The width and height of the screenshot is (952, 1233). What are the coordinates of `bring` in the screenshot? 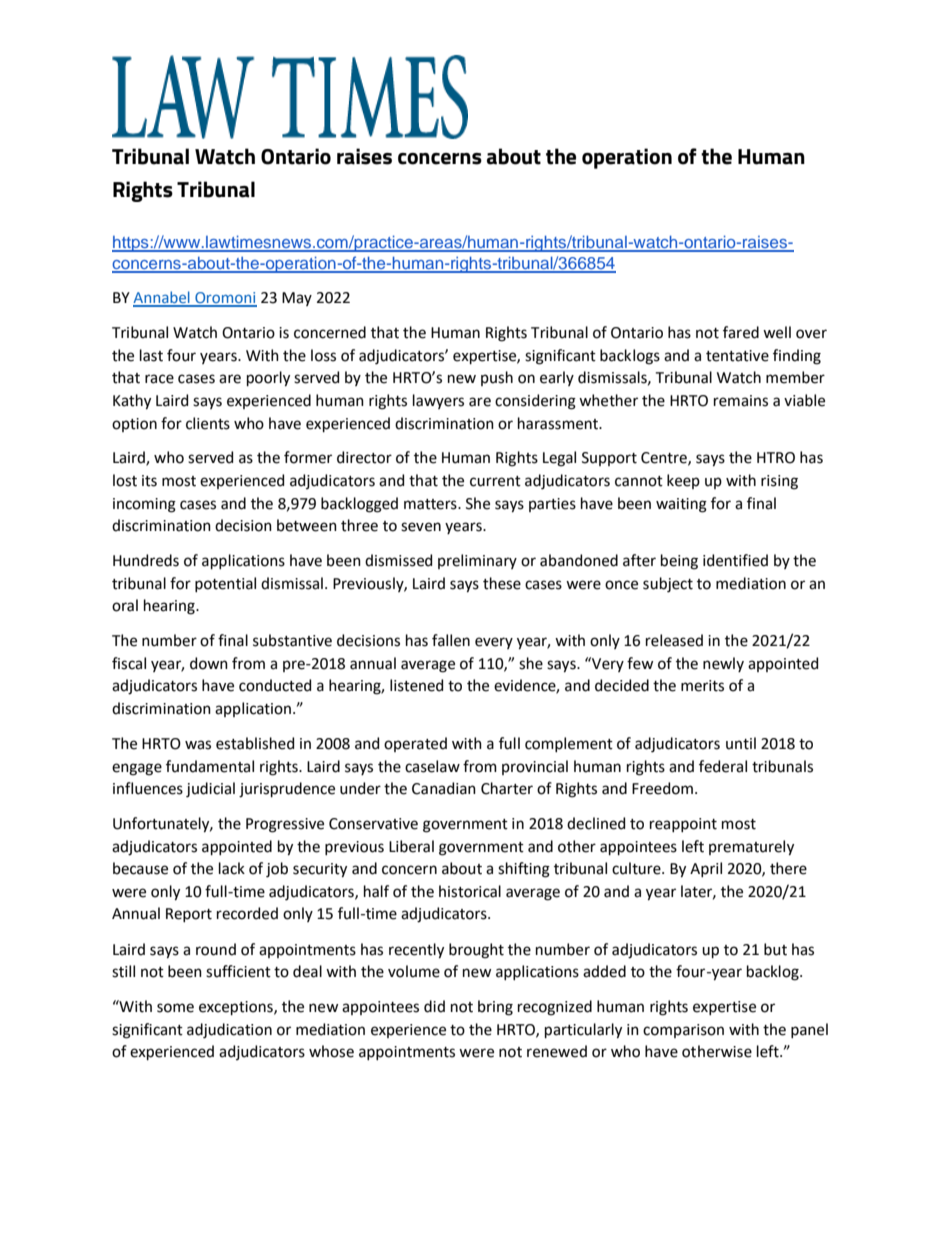 It's located at (495, 1008).
